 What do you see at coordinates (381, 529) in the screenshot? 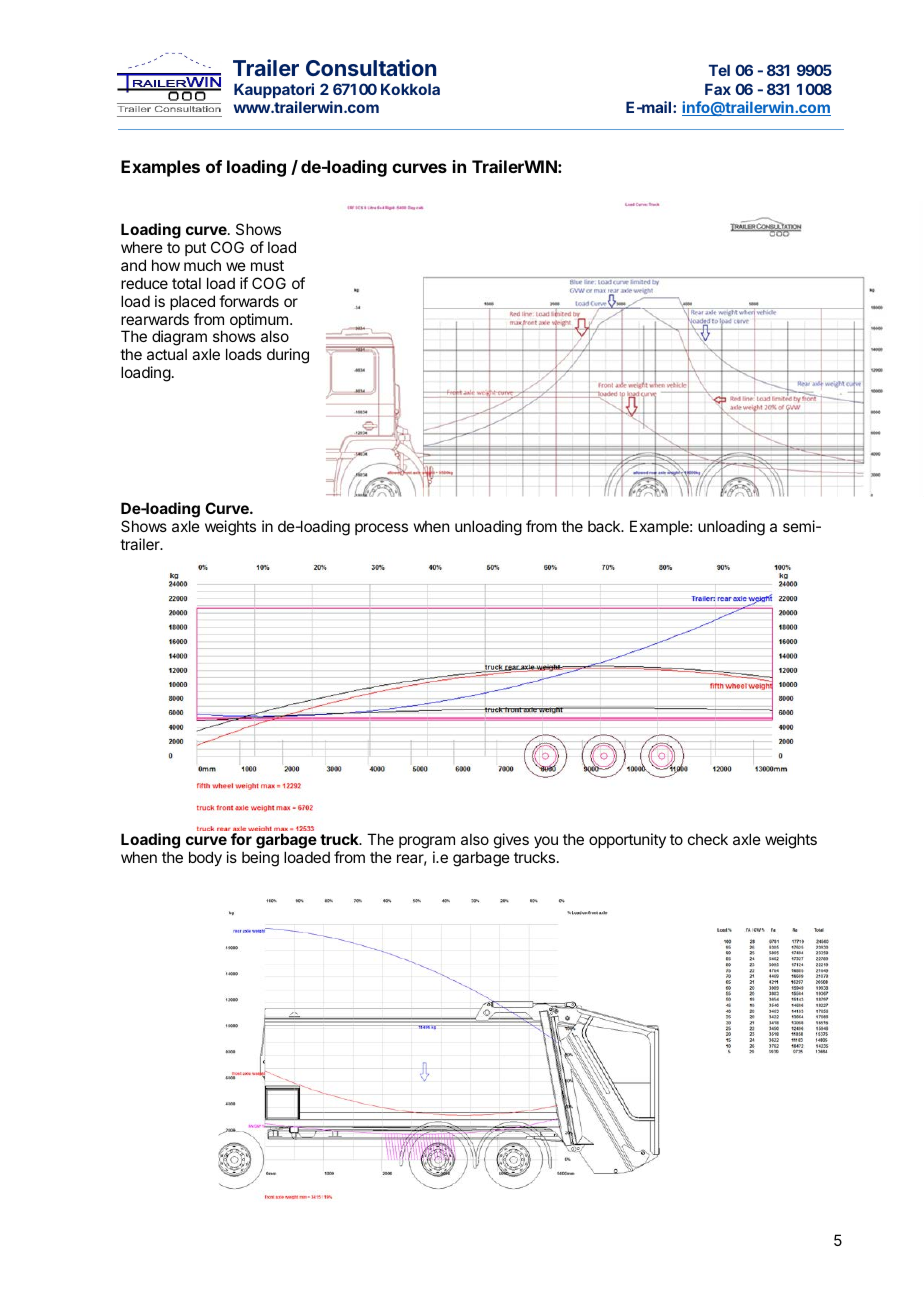
I see `process` at bounding box center [381, 529].
